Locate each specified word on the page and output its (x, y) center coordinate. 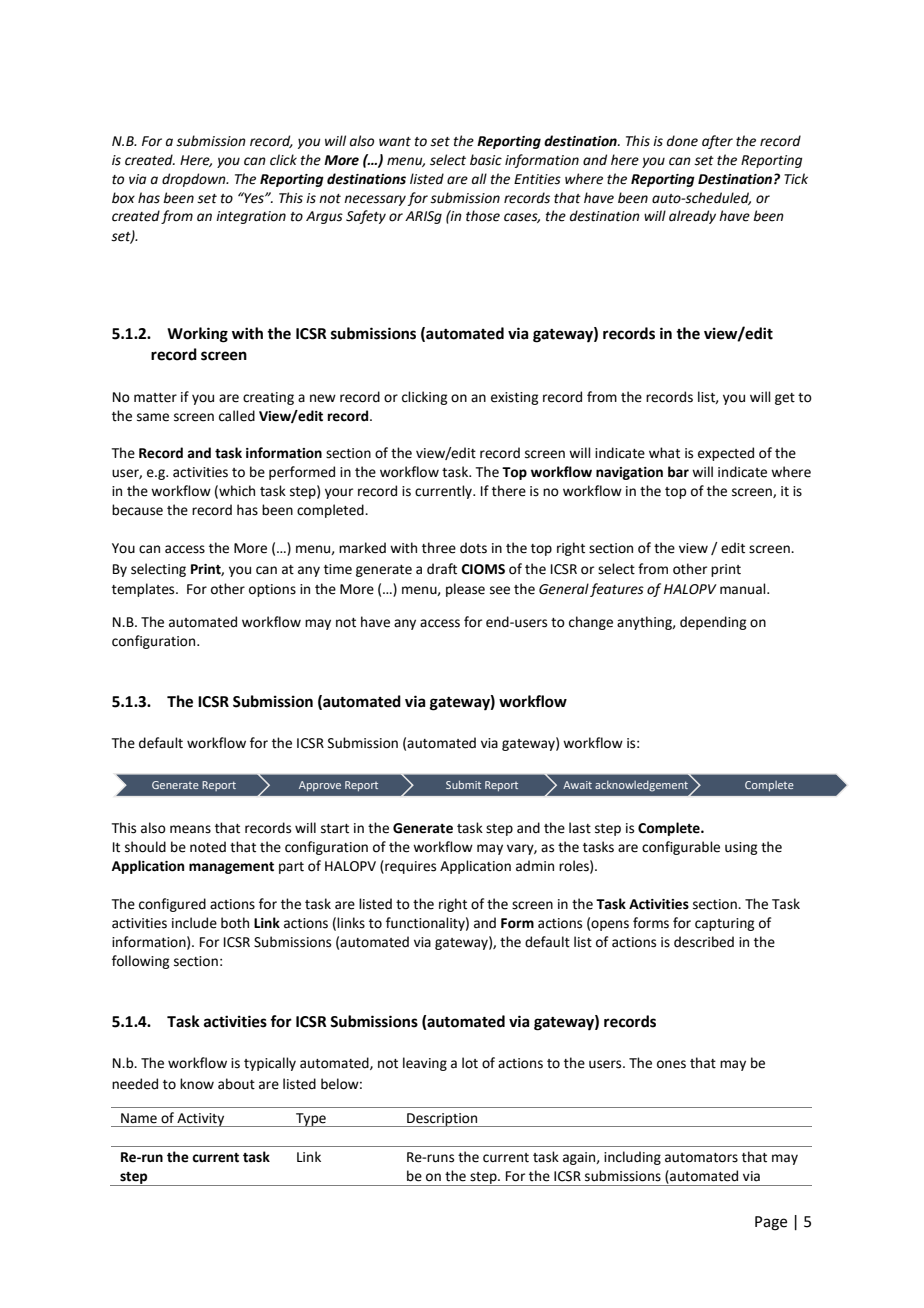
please (465, 590)
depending (713, 623)
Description (442, 1120)
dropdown (195, 180)
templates (144, 590)
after (717, 142)
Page (771, 1223)
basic (486, 160)
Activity (201, 1120)
